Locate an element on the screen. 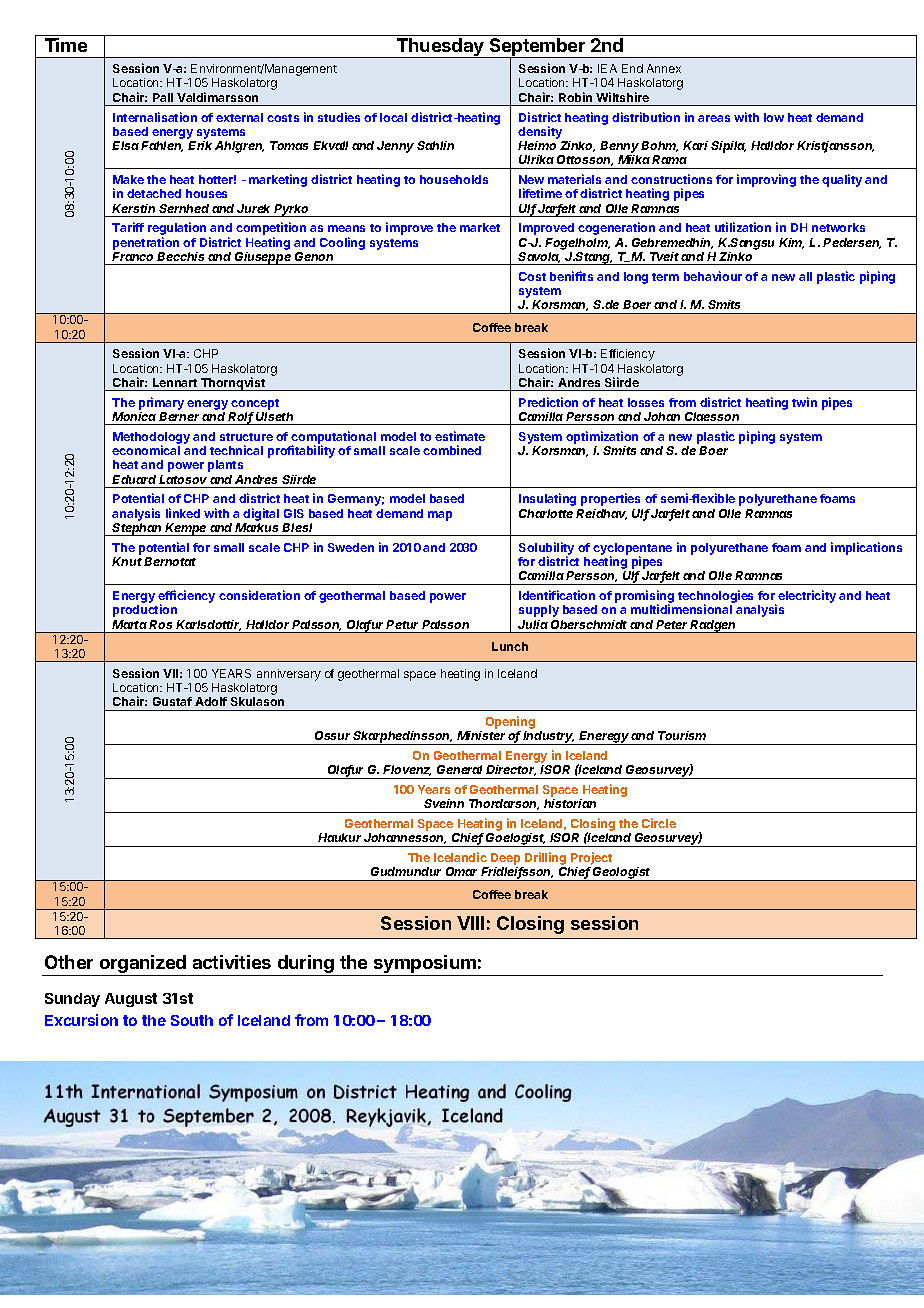 This screenshot has height=1308, width=924. Pall is located at coordinates (163, 97).
